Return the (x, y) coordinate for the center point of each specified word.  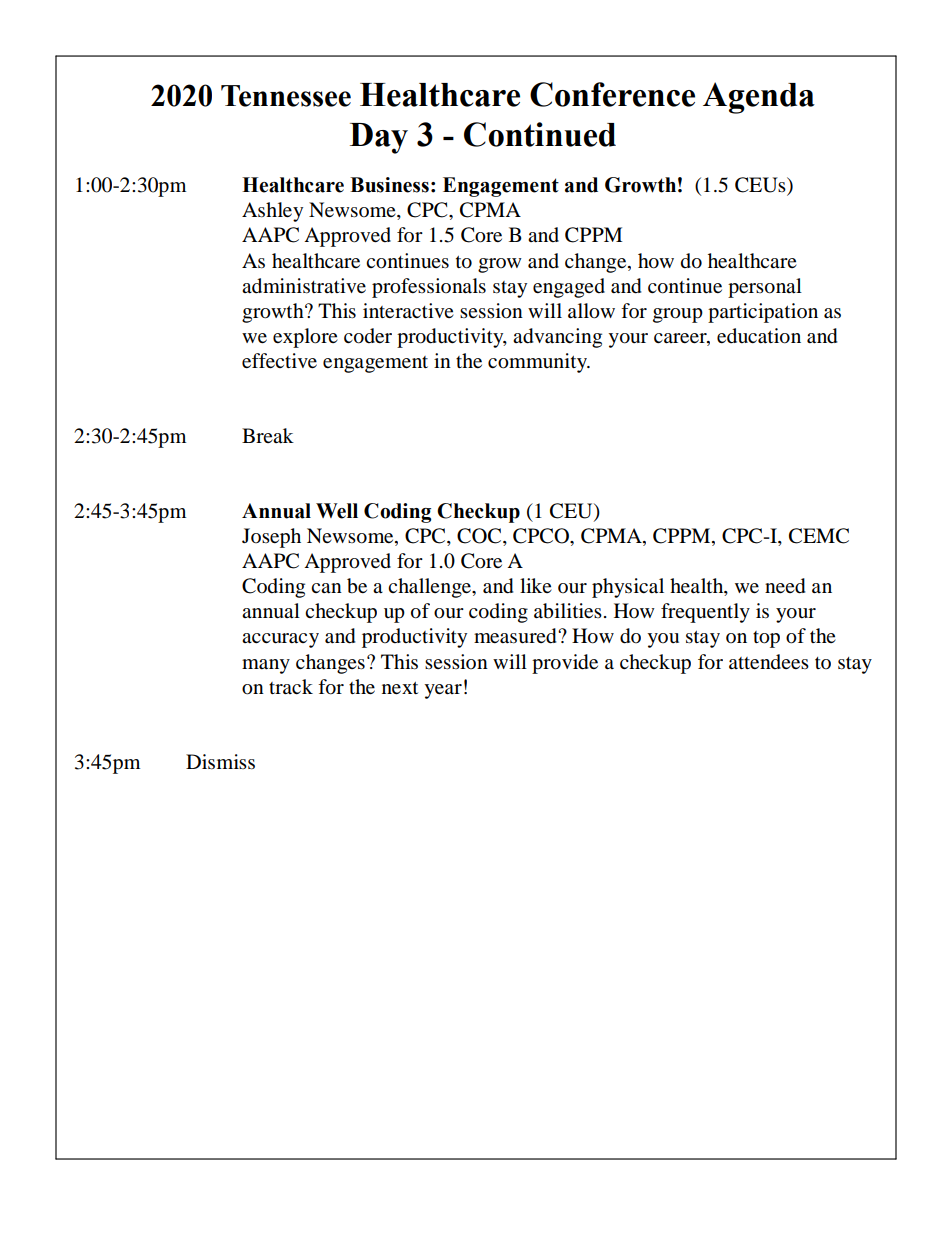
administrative (304, 286)
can (326, 588)
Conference (612, 94)
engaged (569, 288)
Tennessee (286, 96)
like (536, 585)
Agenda (759, 98)
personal (765, 288)
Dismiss (220, 761)
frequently (705, 613)
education (759, 336)
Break (268, 436)
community (539, 363)
